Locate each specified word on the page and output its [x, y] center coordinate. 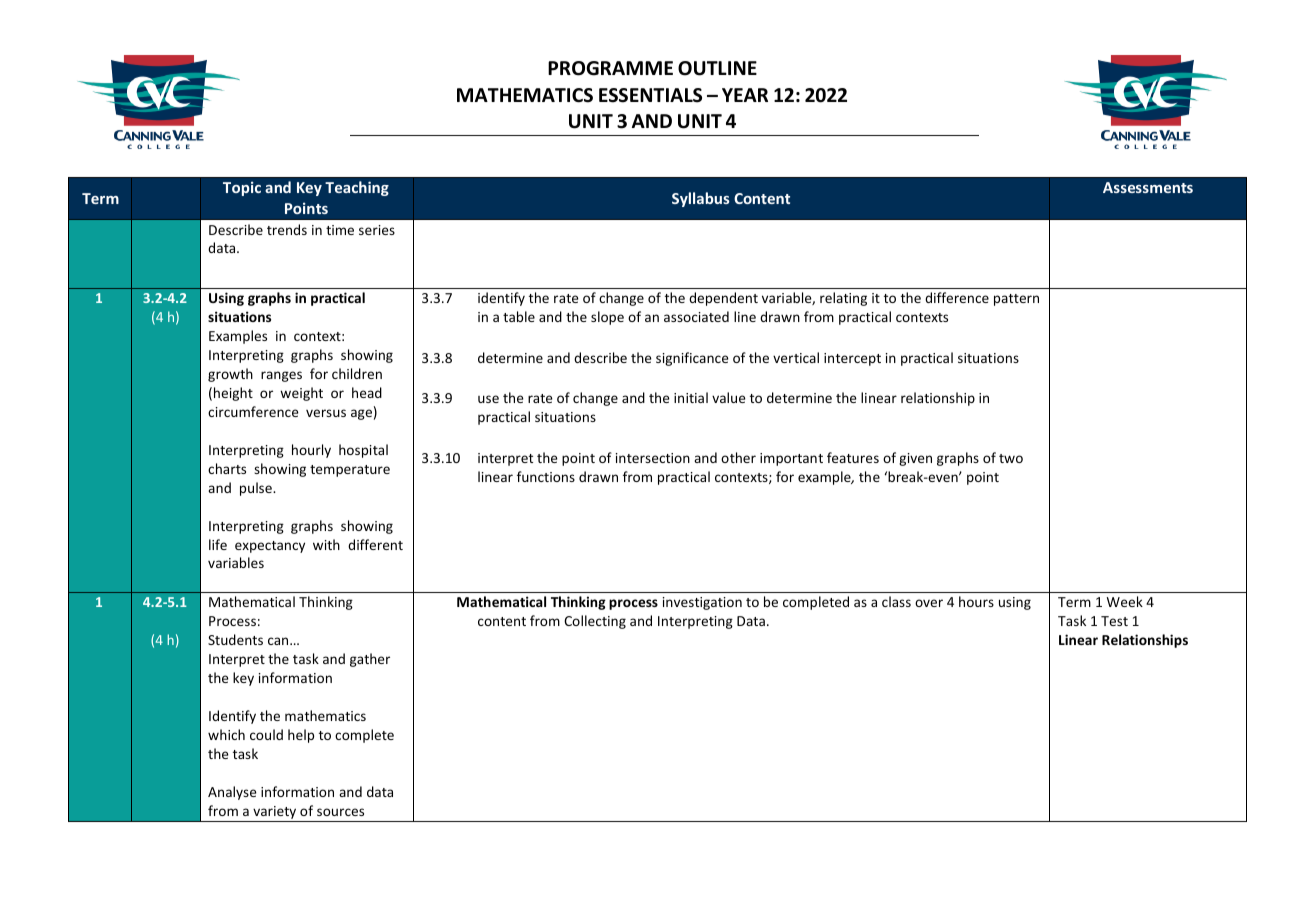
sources [340, 812]
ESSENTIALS [650, 95]
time [340, 230]
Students [235, 639]
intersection [653, 458]
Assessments [1148, 187]
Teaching [357, 188]
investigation [702, 603]
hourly [311, 451]
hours [976, 601]
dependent [723, 299]
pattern [1016, 300]
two [1011, 458]
